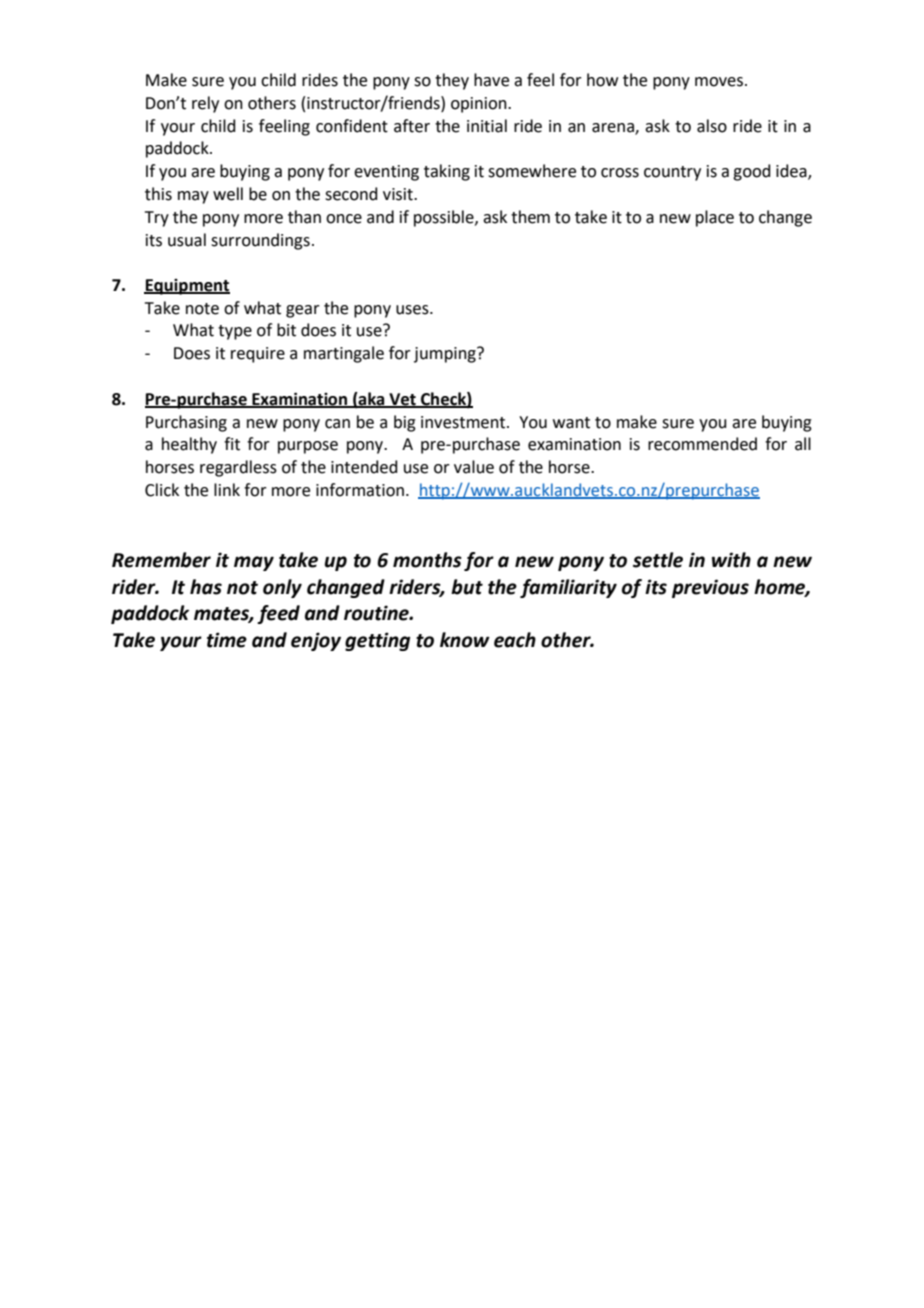  What do you see at coordinates (227, 640) in the screenshot?
I see `time` at bounding box center [227, 640].
